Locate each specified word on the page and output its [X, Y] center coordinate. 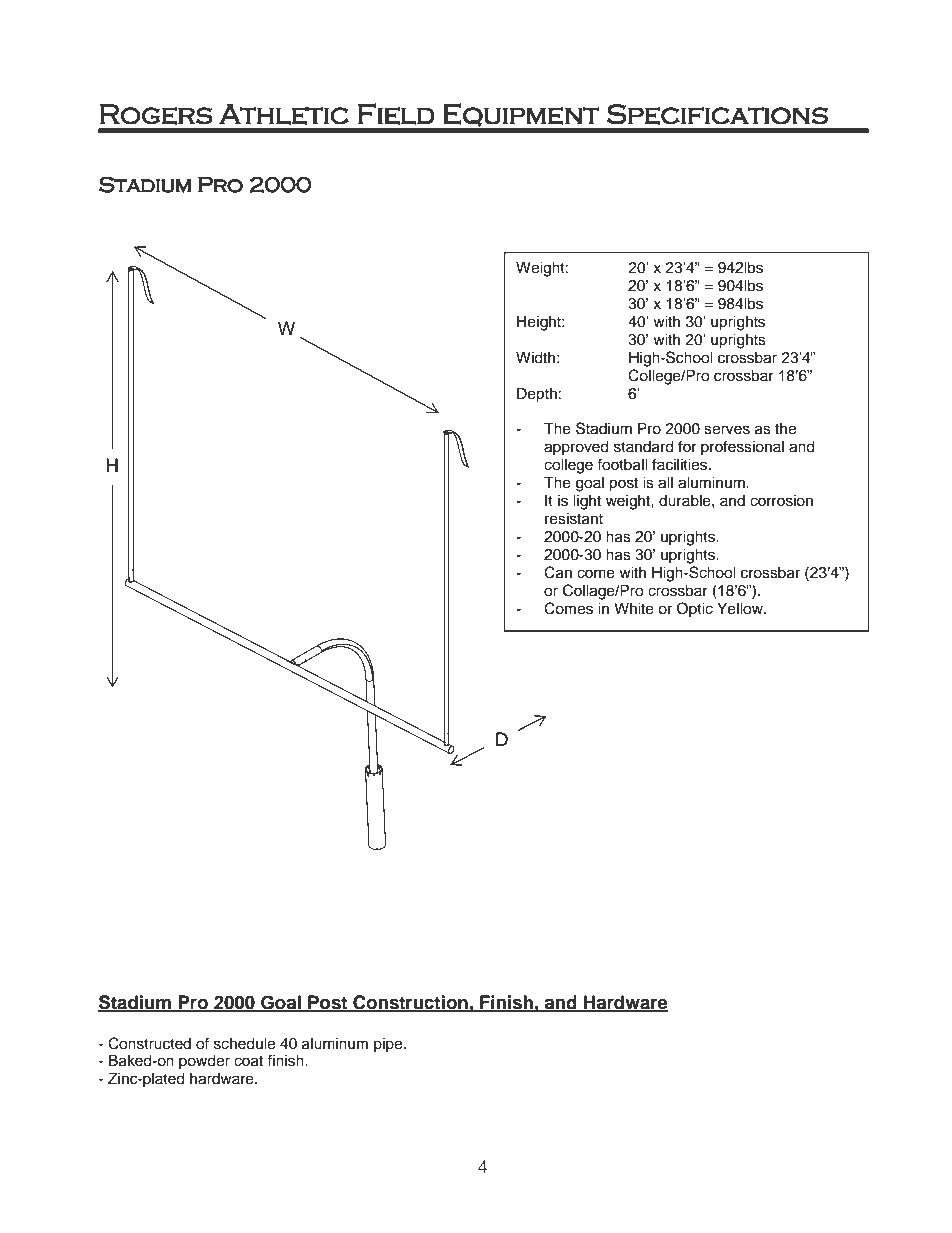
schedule [244, 1043]
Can [558, 572]
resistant [574, 518]
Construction [410, 1003]
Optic [695, 610]
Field [396, 114]
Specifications [717, 114]
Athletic [284, 114]
